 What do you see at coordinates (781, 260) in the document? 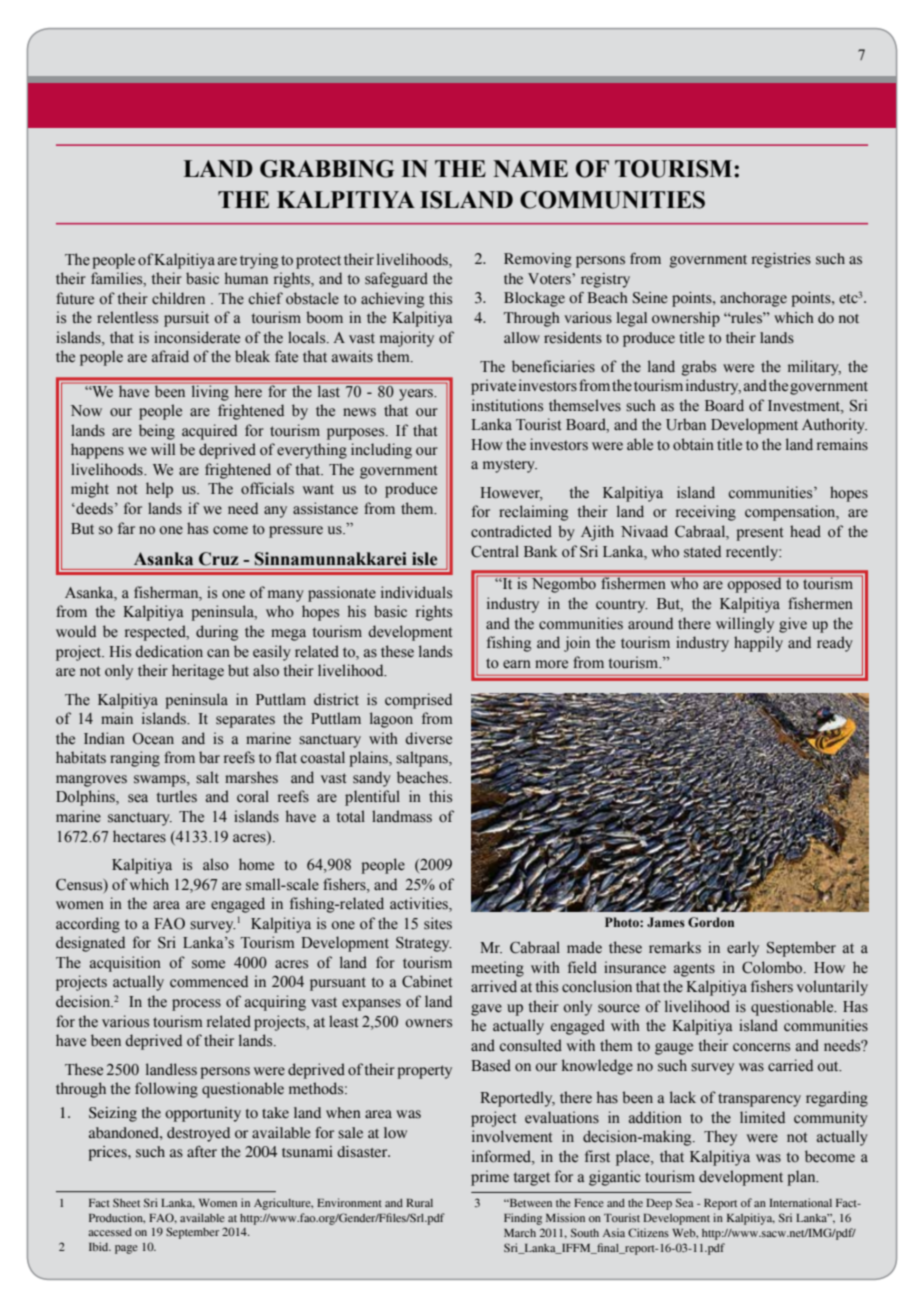
I see `registries` at bounding box center [781, 260].
